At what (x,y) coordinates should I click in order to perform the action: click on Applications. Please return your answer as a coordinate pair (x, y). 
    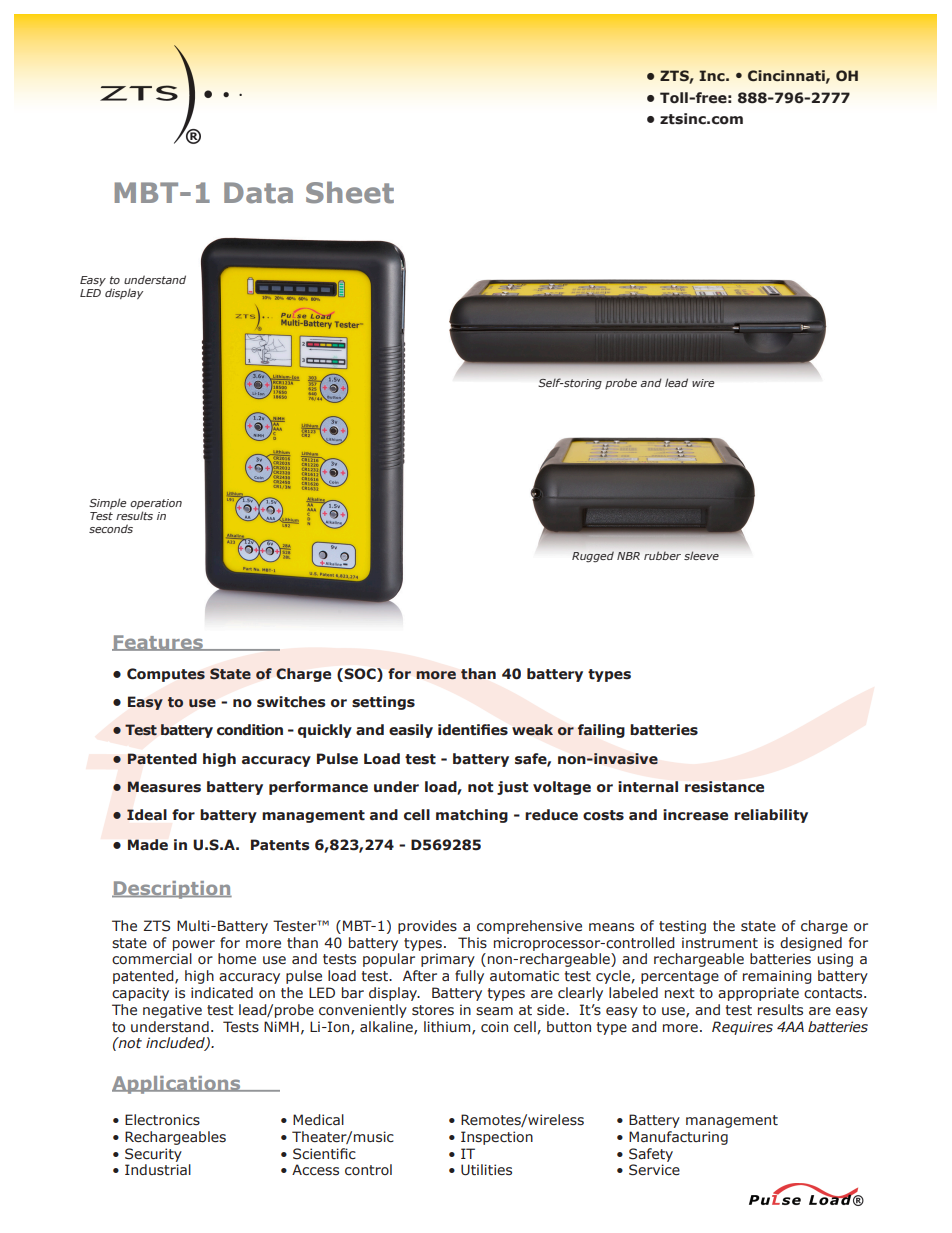
    Looking at the image, I should click on (177, 1085).
